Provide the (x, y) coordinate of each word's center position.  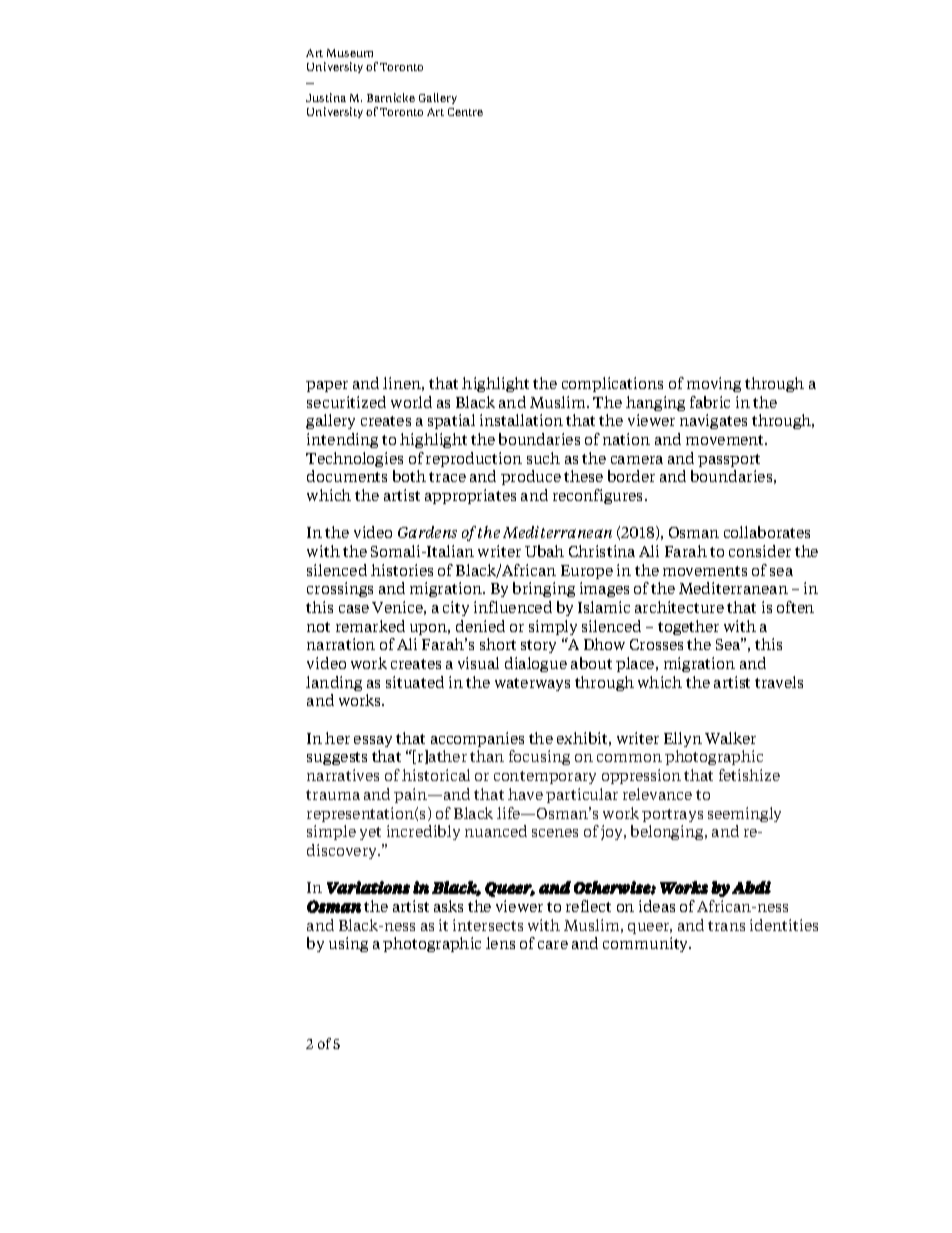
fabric (710, 402)
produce (531, 477)
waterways (532, 684)
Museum (350, 53)
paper (327, 386)
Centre (465, 112)
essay (373, 741)
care (553, 945)
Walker (730, 738)
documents (347, 476)
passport (729, 460)
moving (714, 384)
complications (612, 384)
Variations (368, 887)
